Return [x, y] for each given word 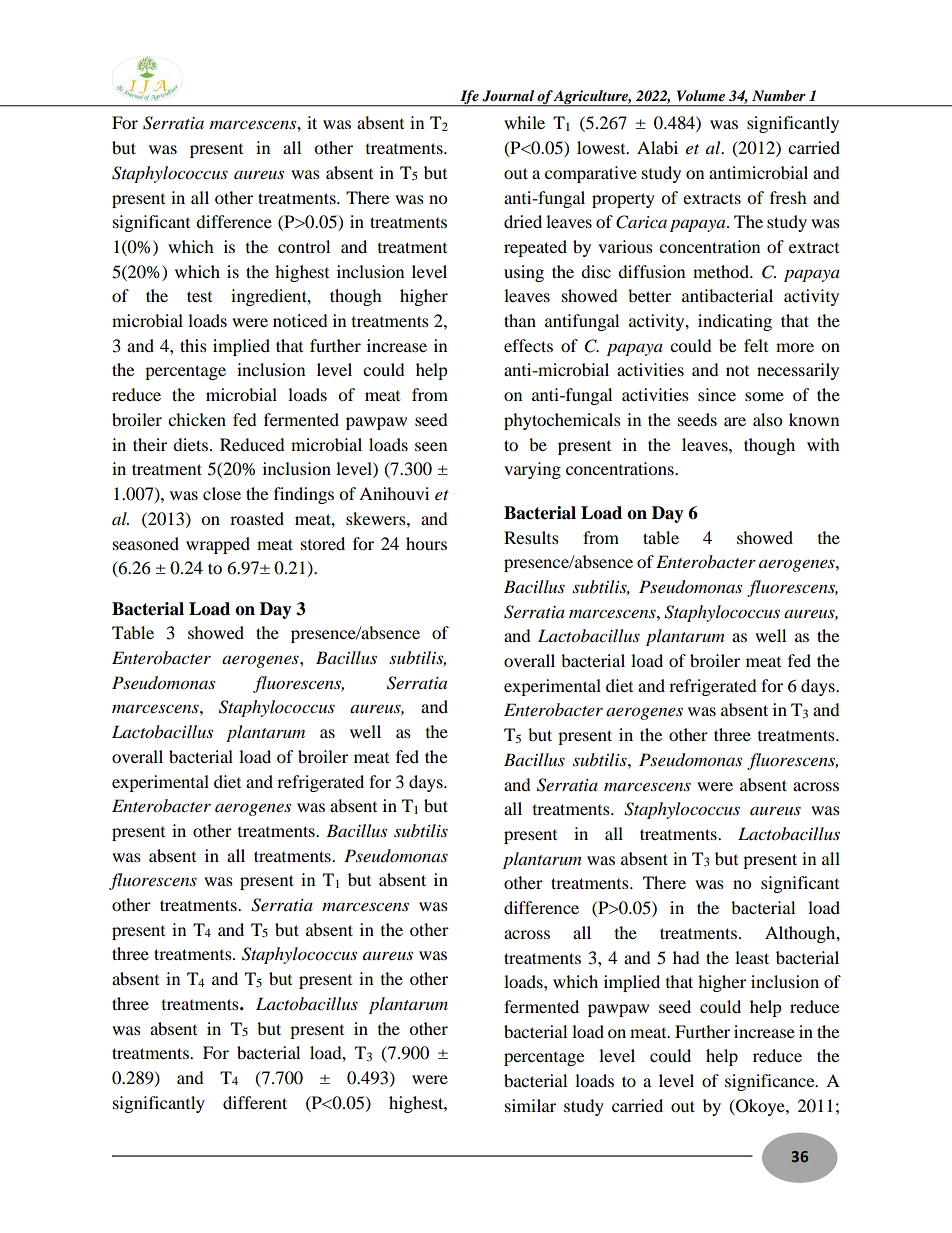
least [752, 957]
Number [779, 95]
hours [426, 543]
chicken [197, 419]
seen [431, 446]
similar [530, 1105]
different [255, 1102]
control [304, 246]
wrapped [218, 545]
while [524, 122]
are [735, 421]
